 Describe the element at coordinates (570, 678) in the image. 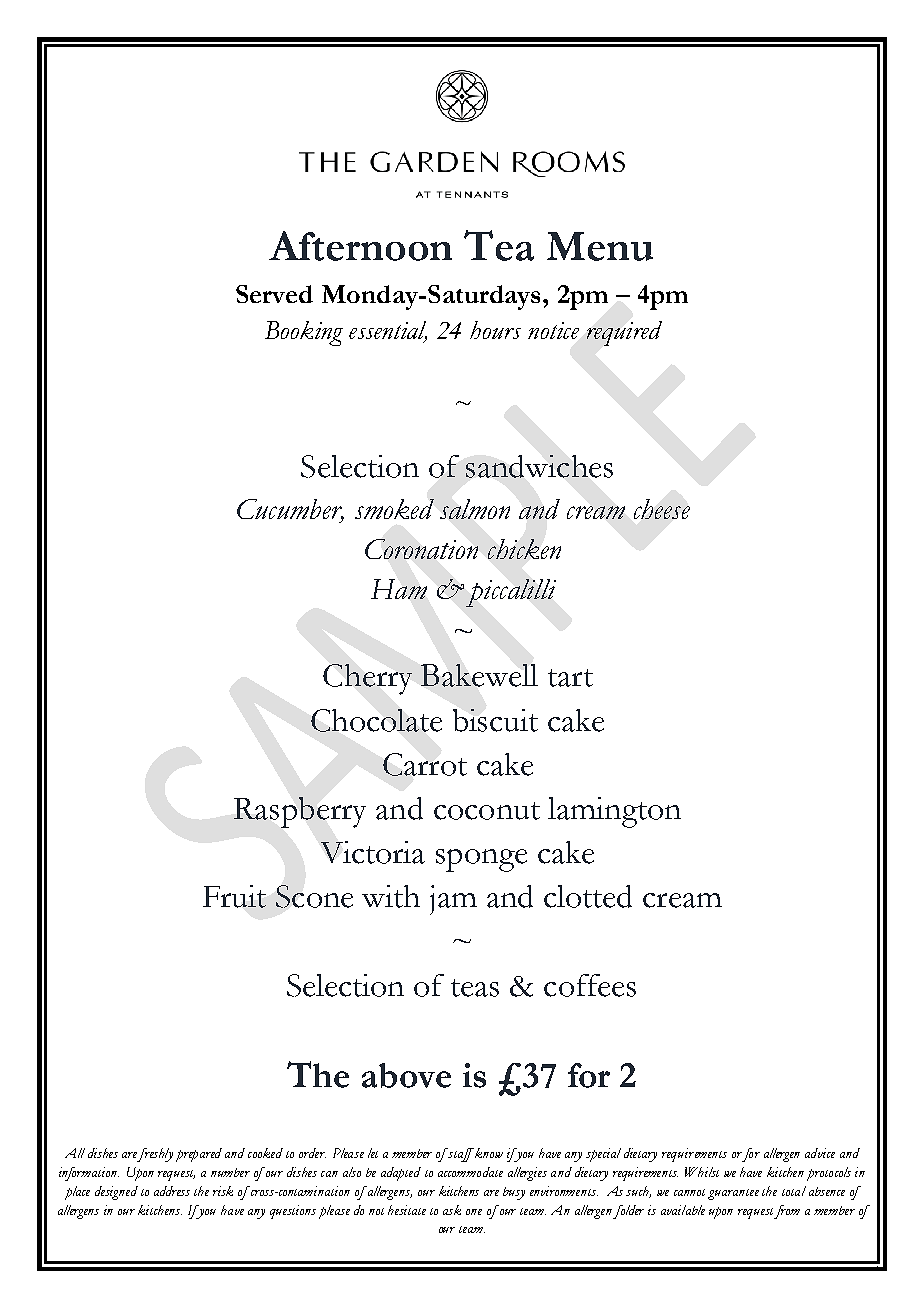

I see `tart` at that location.
